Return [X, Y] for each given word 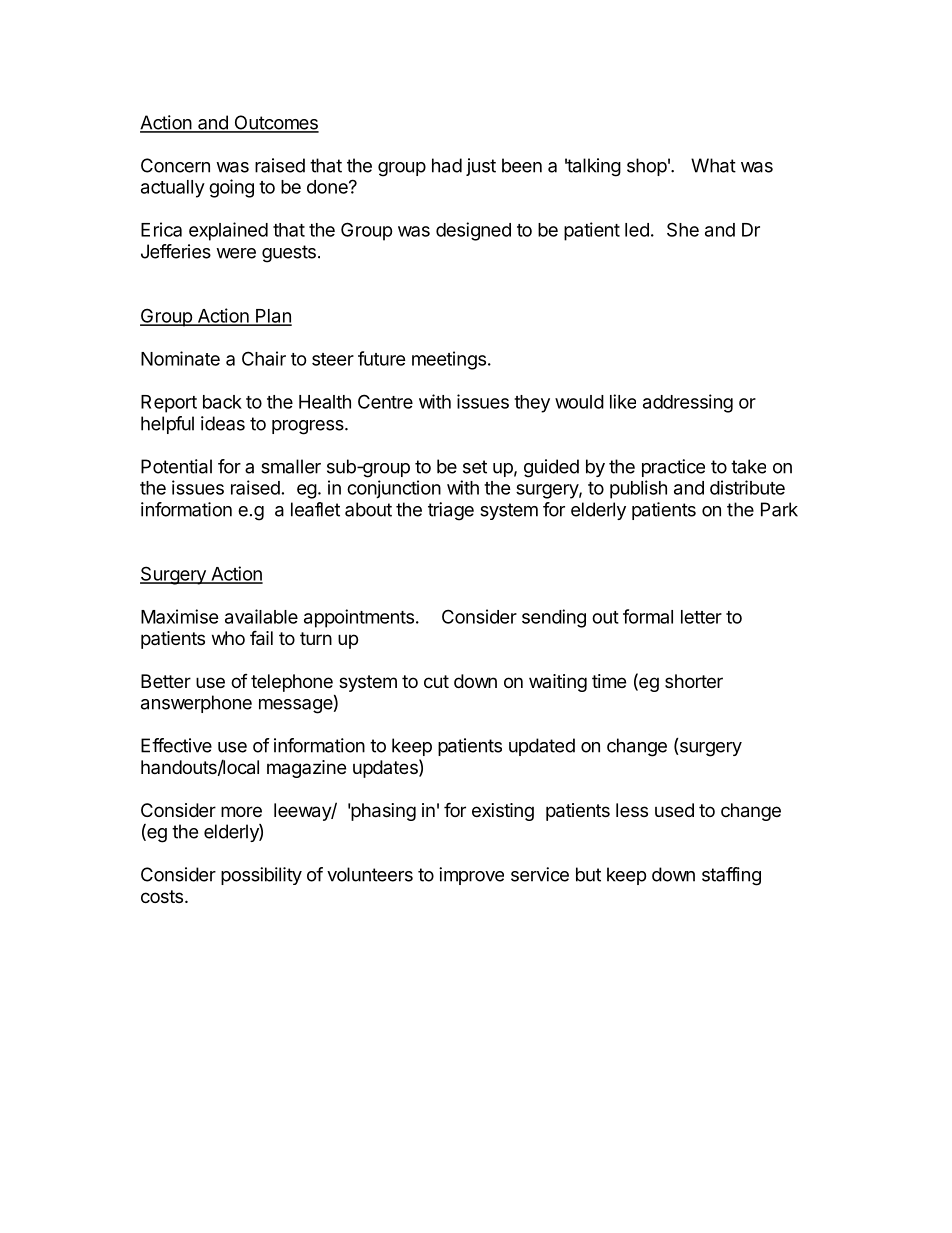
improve [471, 876]
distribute [747, 487]
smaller [291, 466]
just [481, 167]
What [713, 165]
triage [451, 511]
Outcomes [275, 123]
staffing [731, 876]
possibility [261, 876]
